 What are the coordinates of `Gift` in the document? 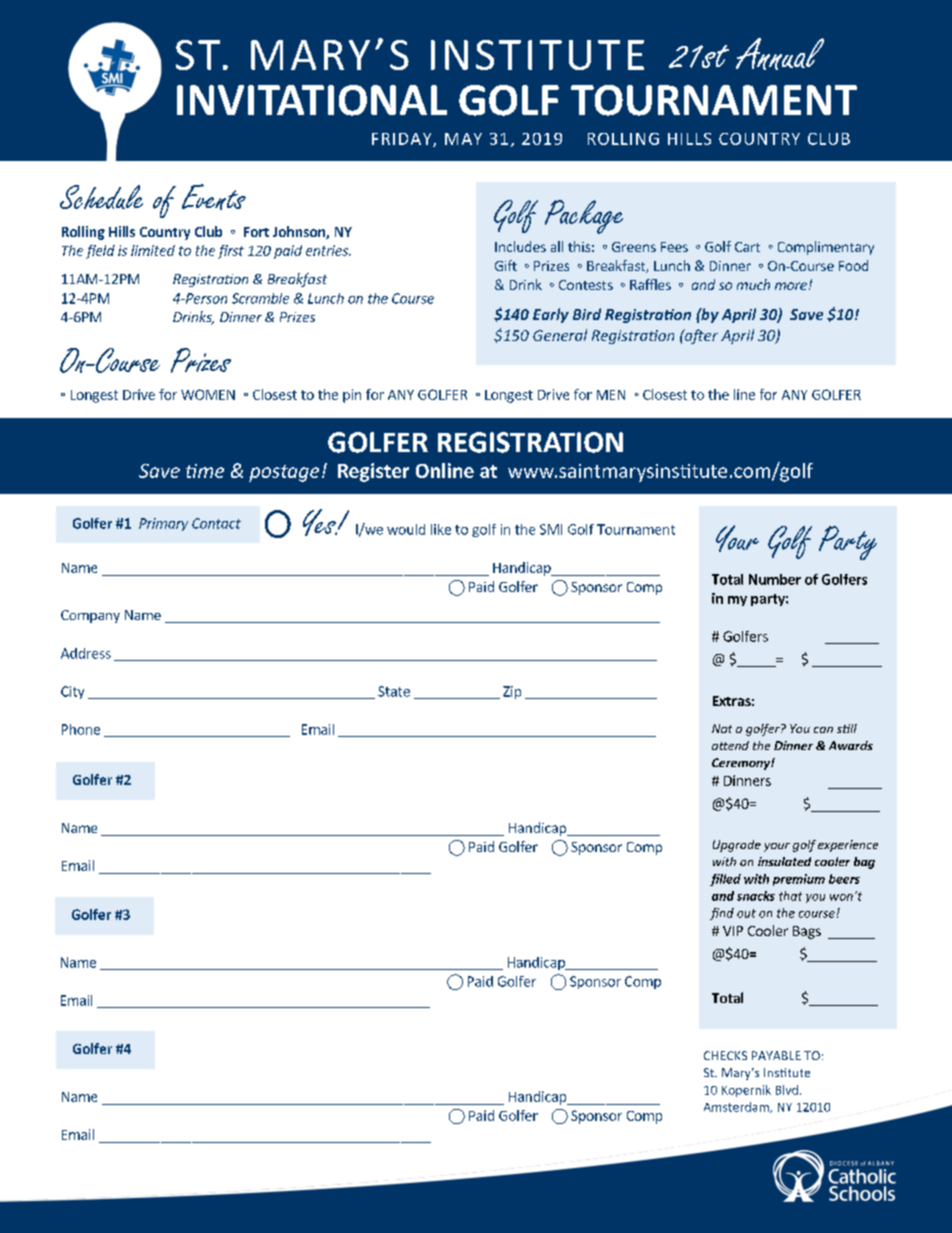 It's located at (506, 265).
